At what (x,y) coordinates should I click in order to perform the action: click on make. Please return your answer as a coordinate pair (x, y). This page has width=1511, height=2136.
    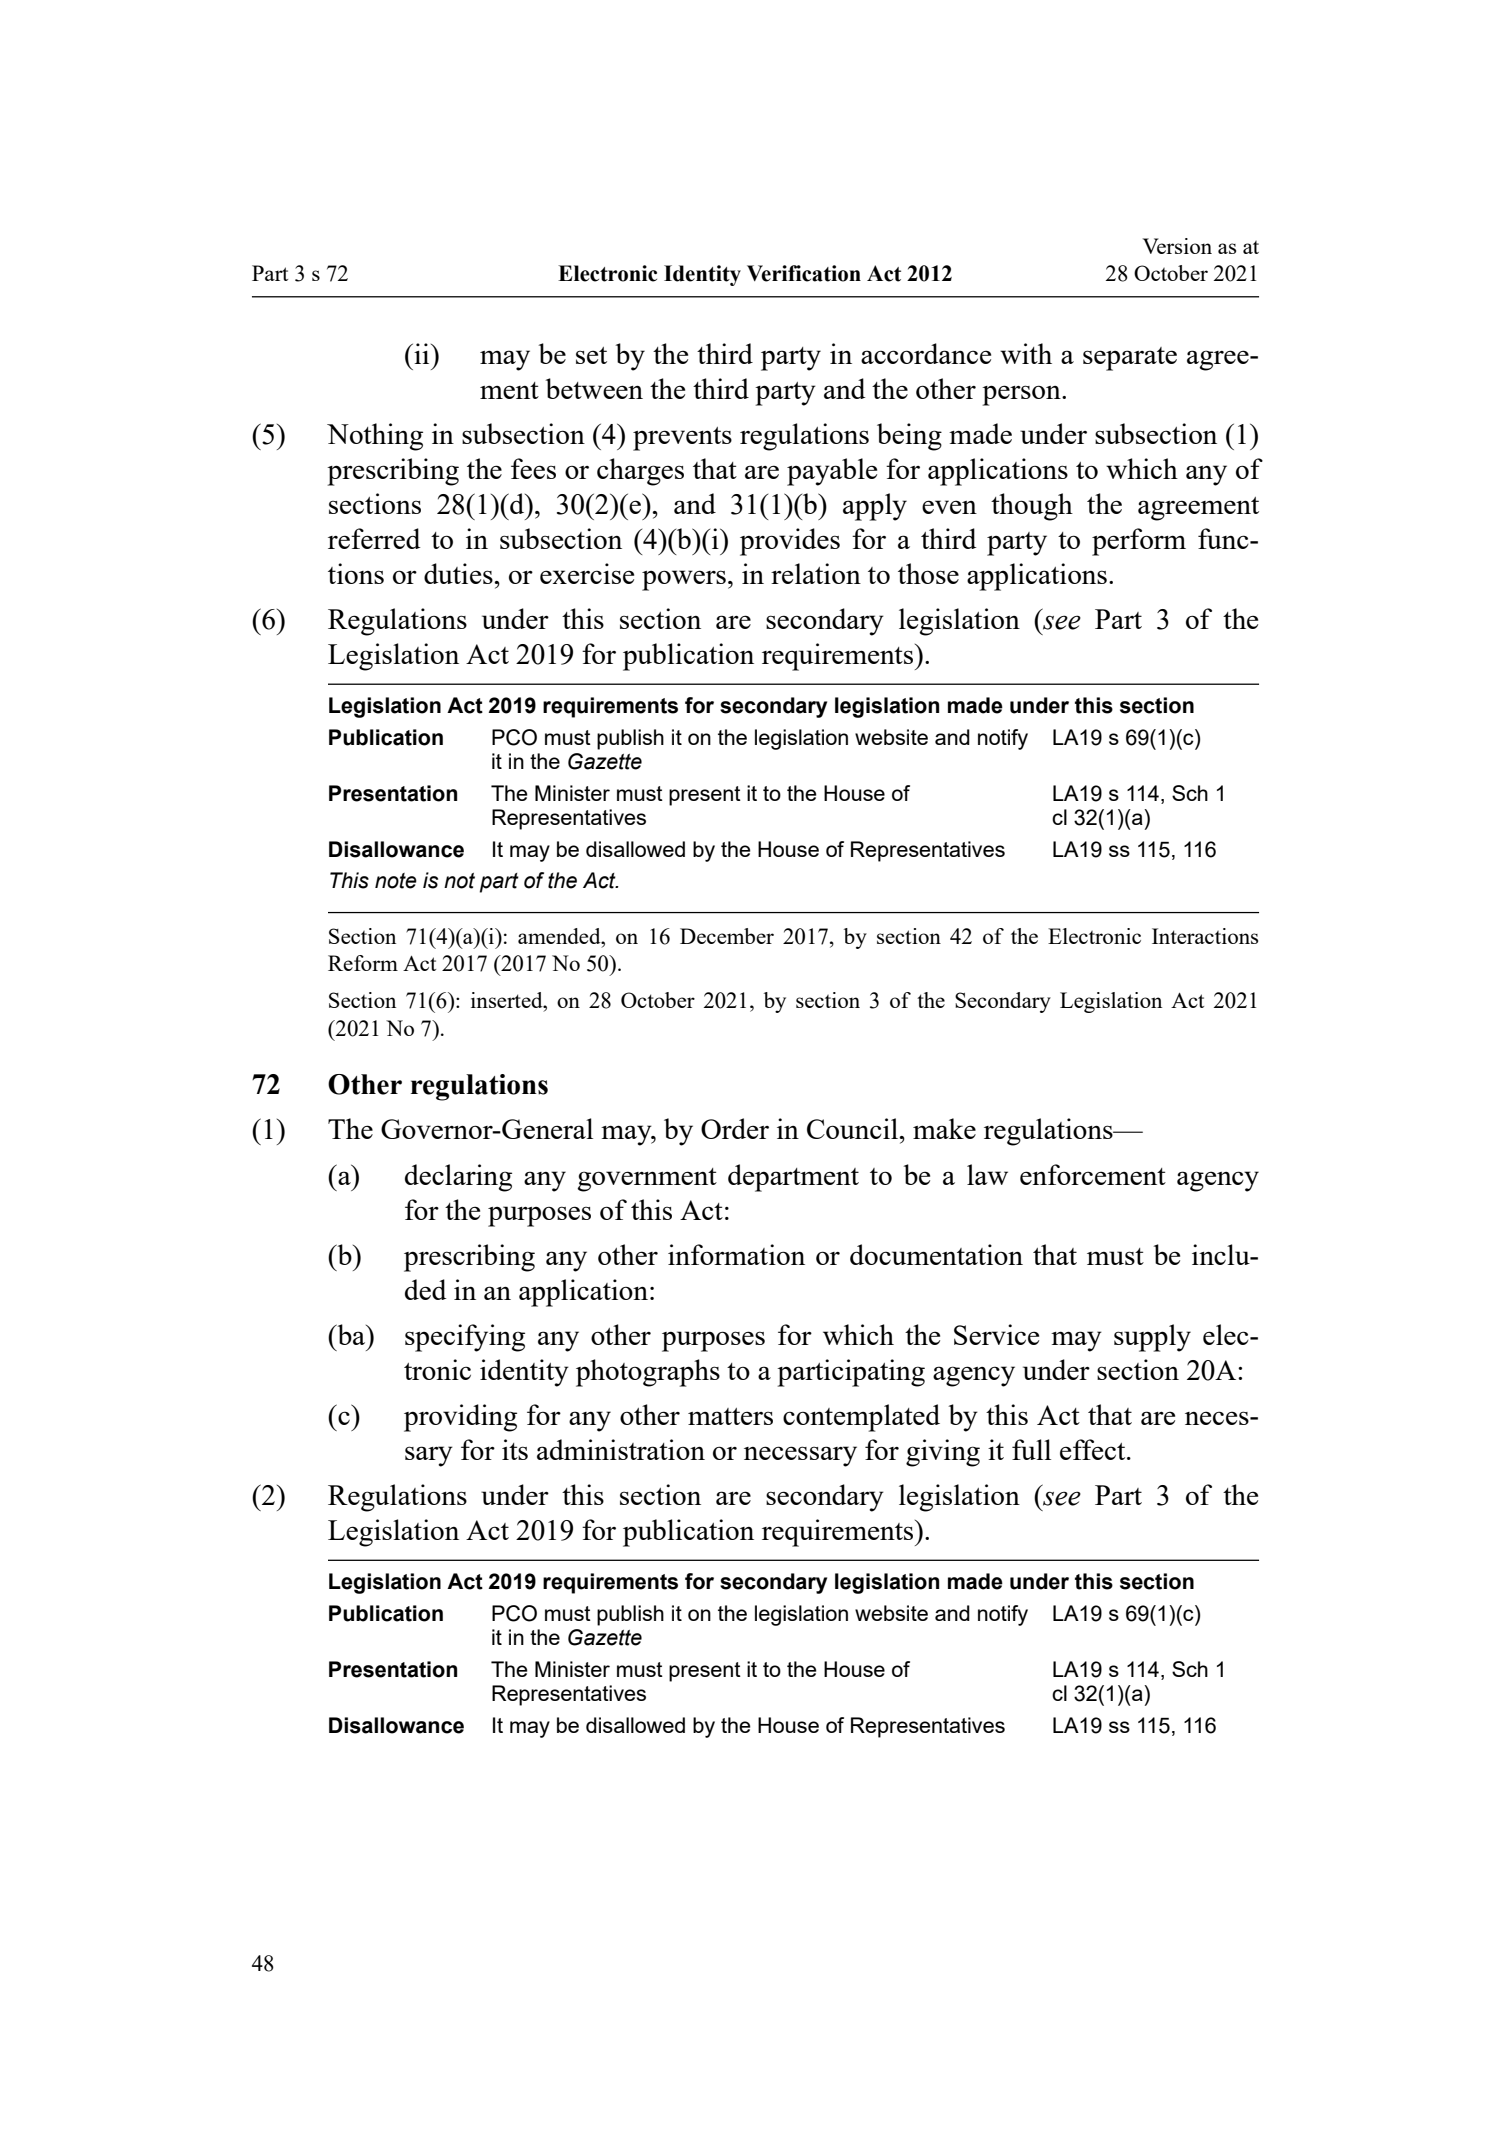
    Looking at the image, I should click on (944, 1128).
